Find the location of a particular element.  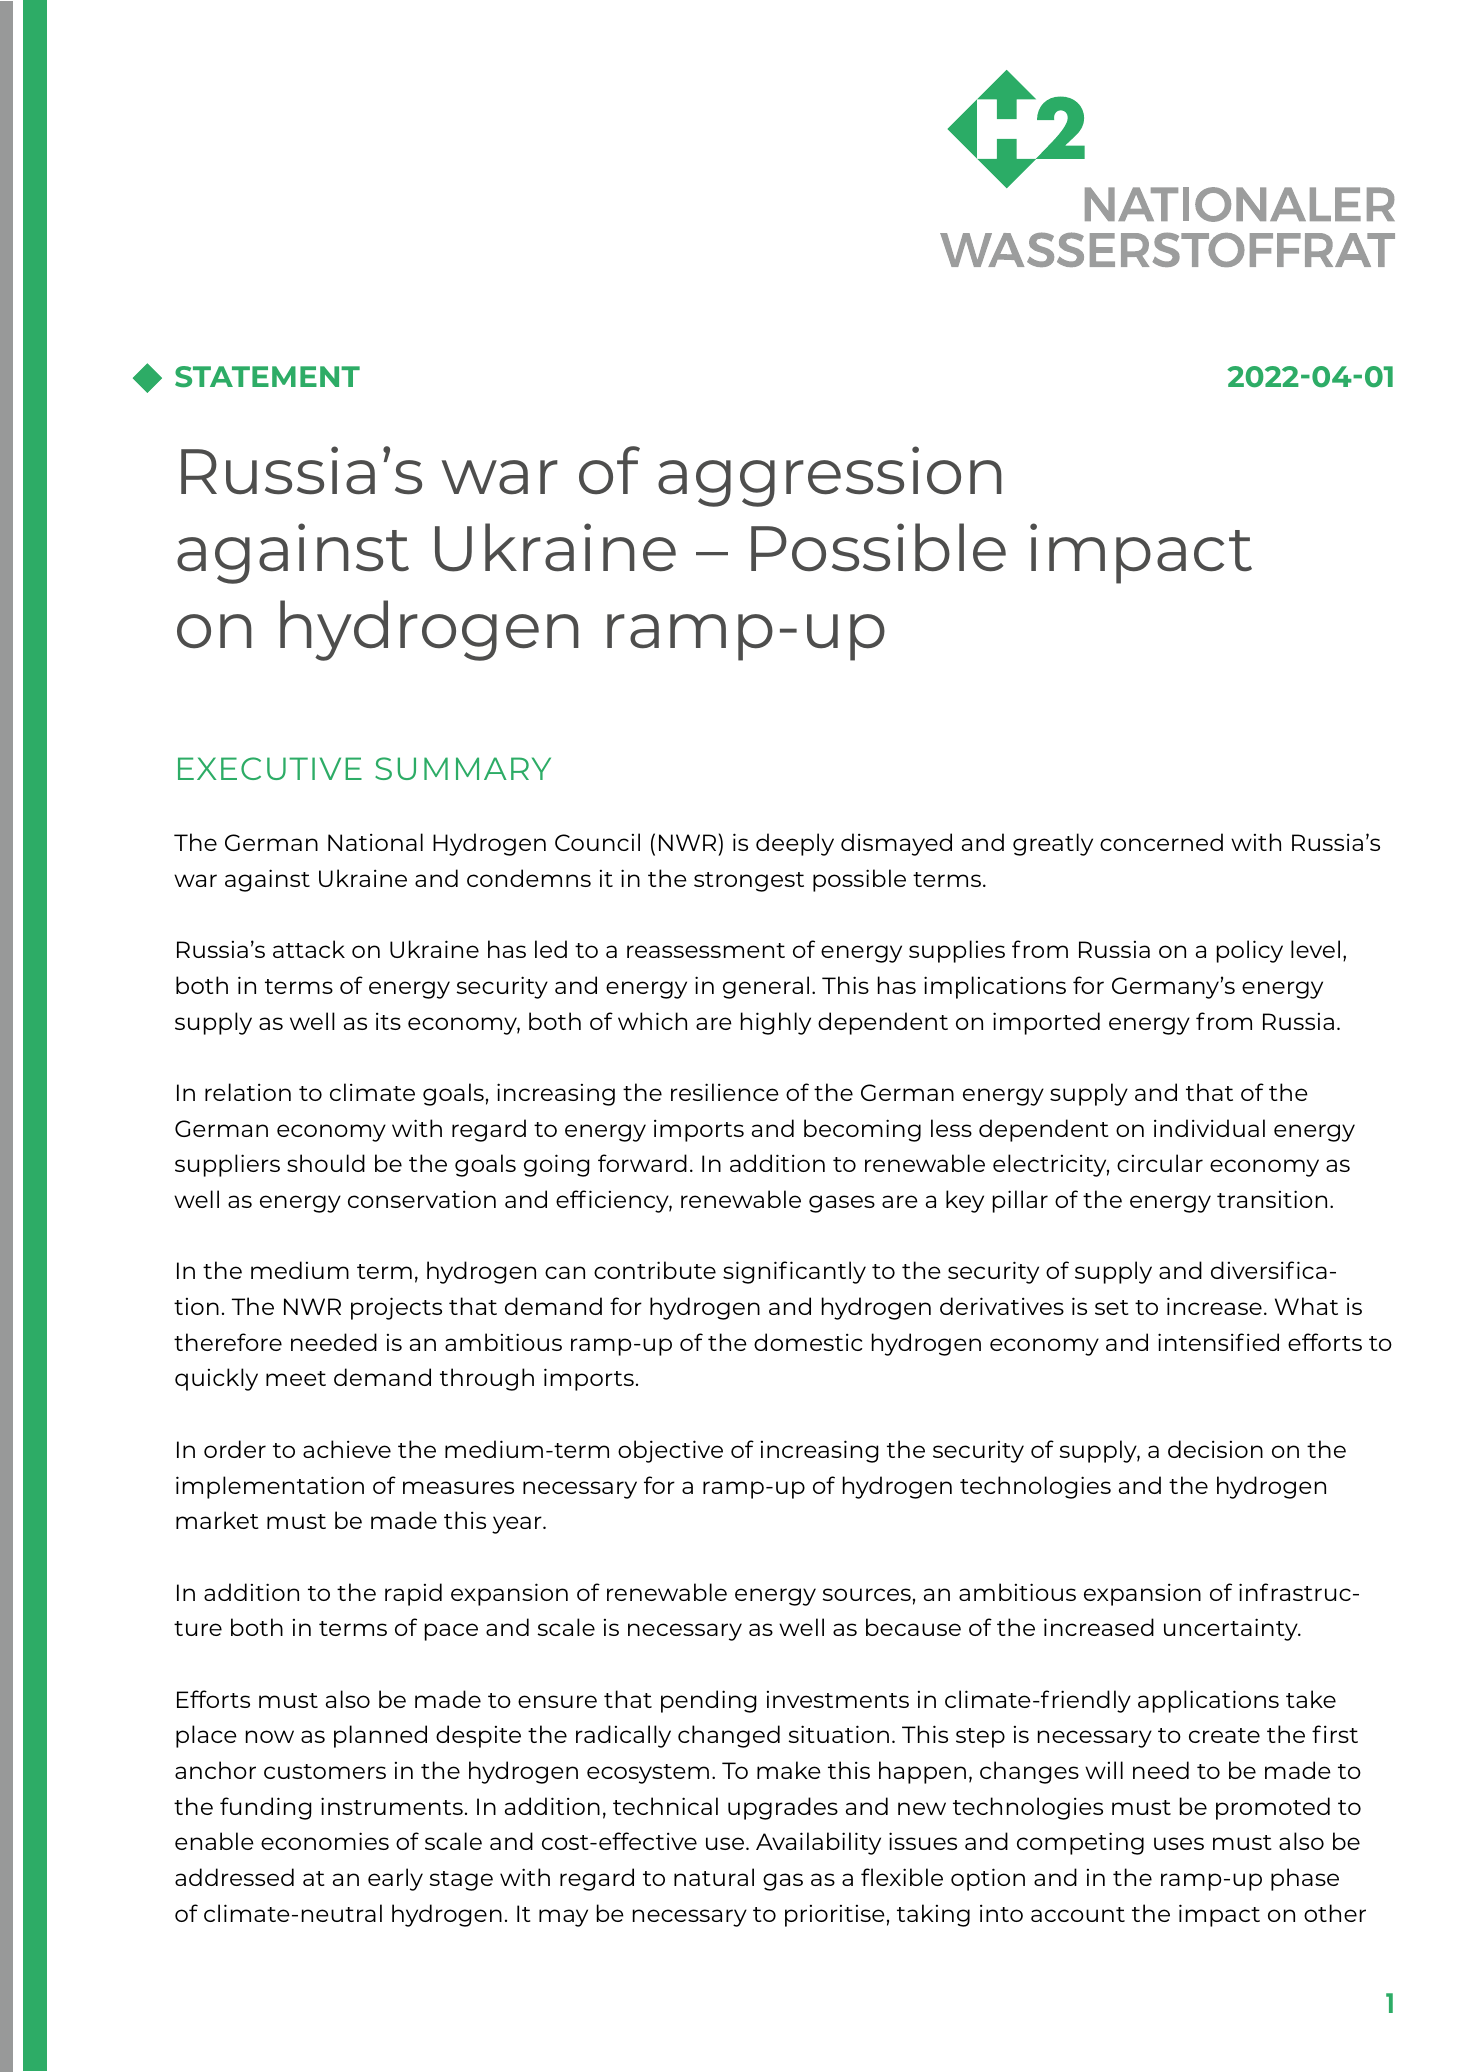

concerned is located at coordinates (1161, 842).
